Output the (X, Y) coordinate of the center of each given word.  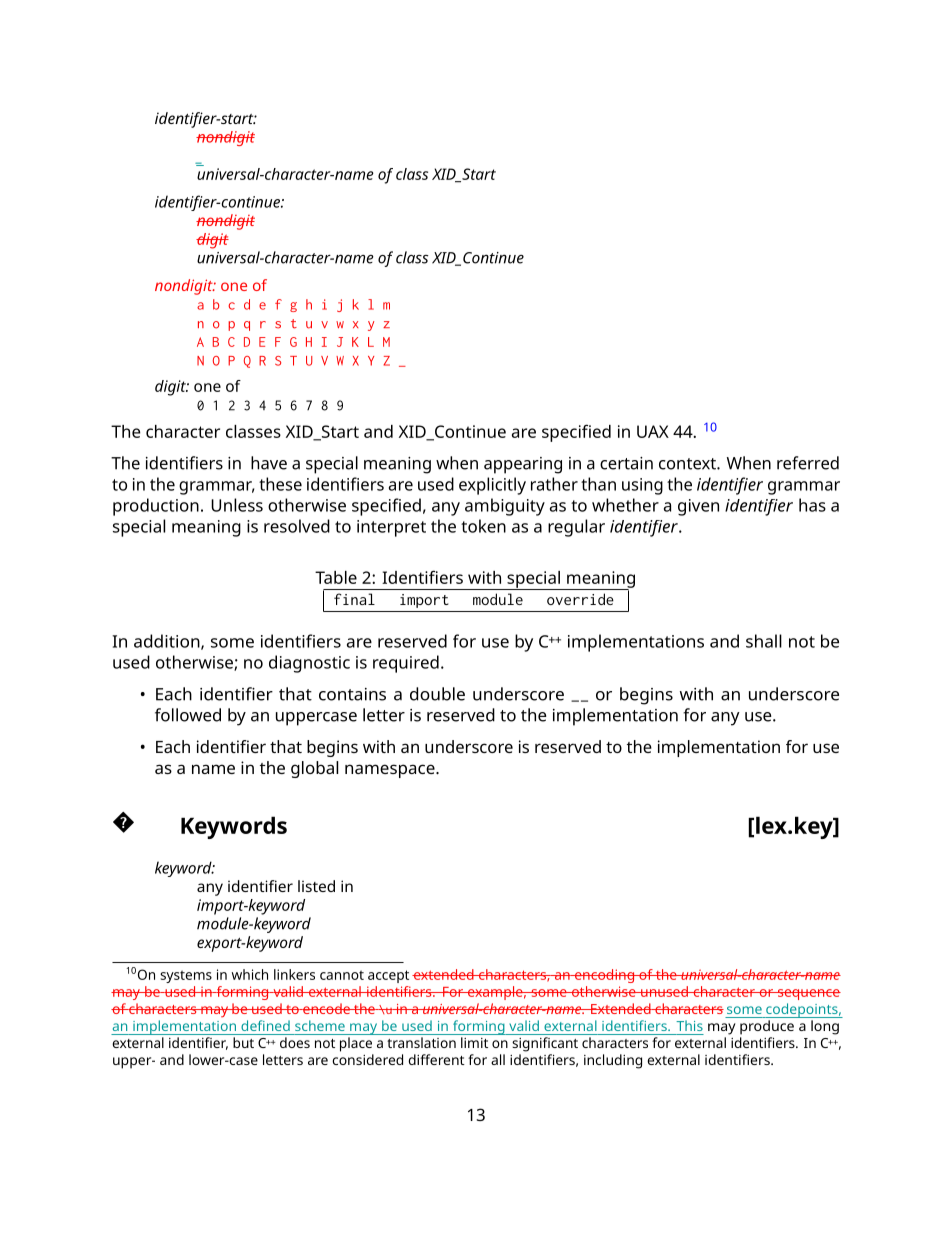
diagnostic (309, 664)
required (406, 664)
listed (316, 886)
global (314, 769)
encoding (604, 976)
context (688, 464)
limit (474, 1042)
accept (388, 976)
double (437, 694)
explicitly (492, 486)
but (243, 1042)
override (580, 599)
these (280, 484)
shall (764, 641)
